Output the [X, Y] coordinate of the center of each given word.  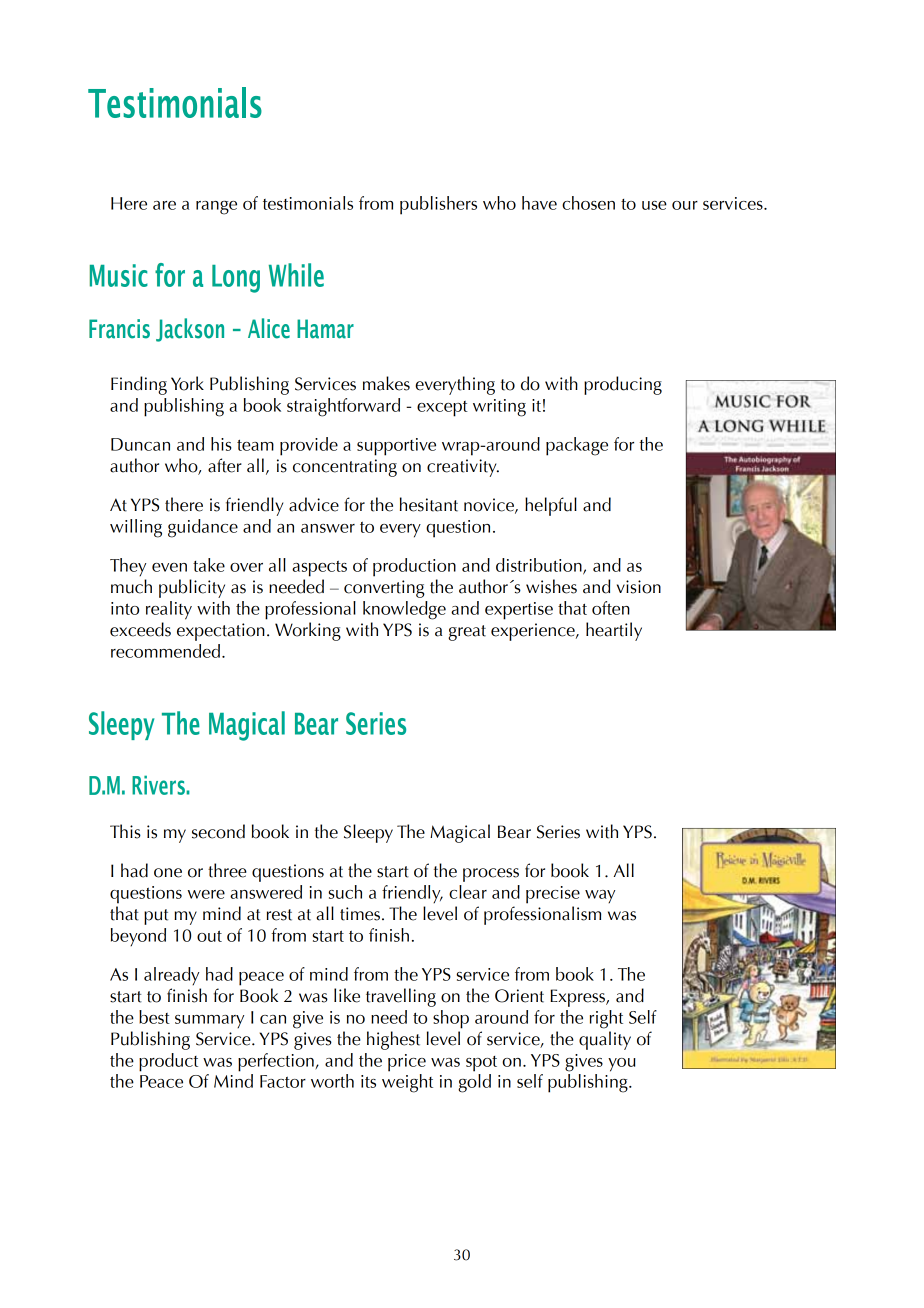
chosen [588, 203]
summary [209, 1021]
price [407, 1063]
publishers [438, 205]
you [622, 1065]
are [164, 205]
